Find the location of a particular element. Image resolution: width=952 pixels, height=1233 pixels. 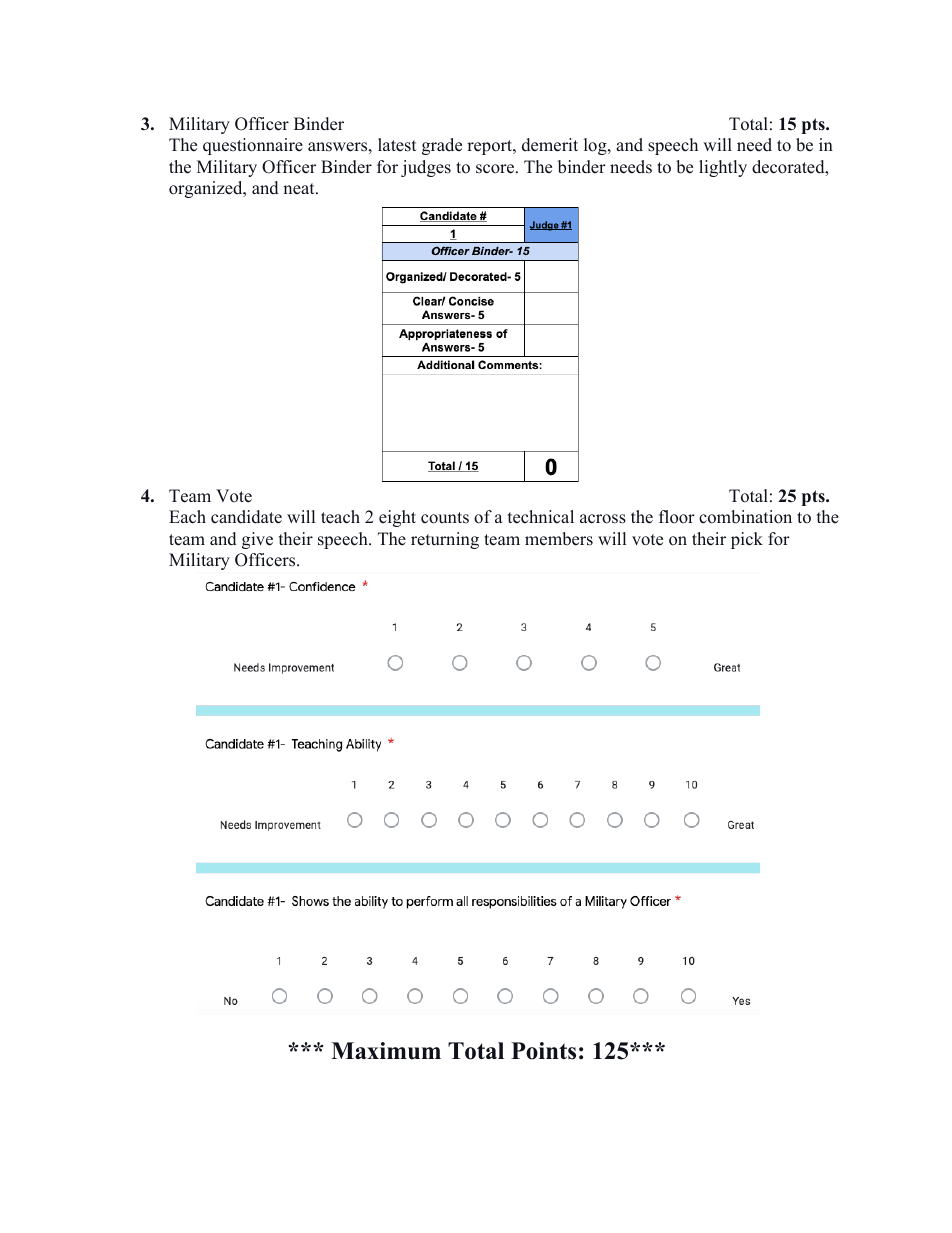

returning is located at coordinates (445, 540).
